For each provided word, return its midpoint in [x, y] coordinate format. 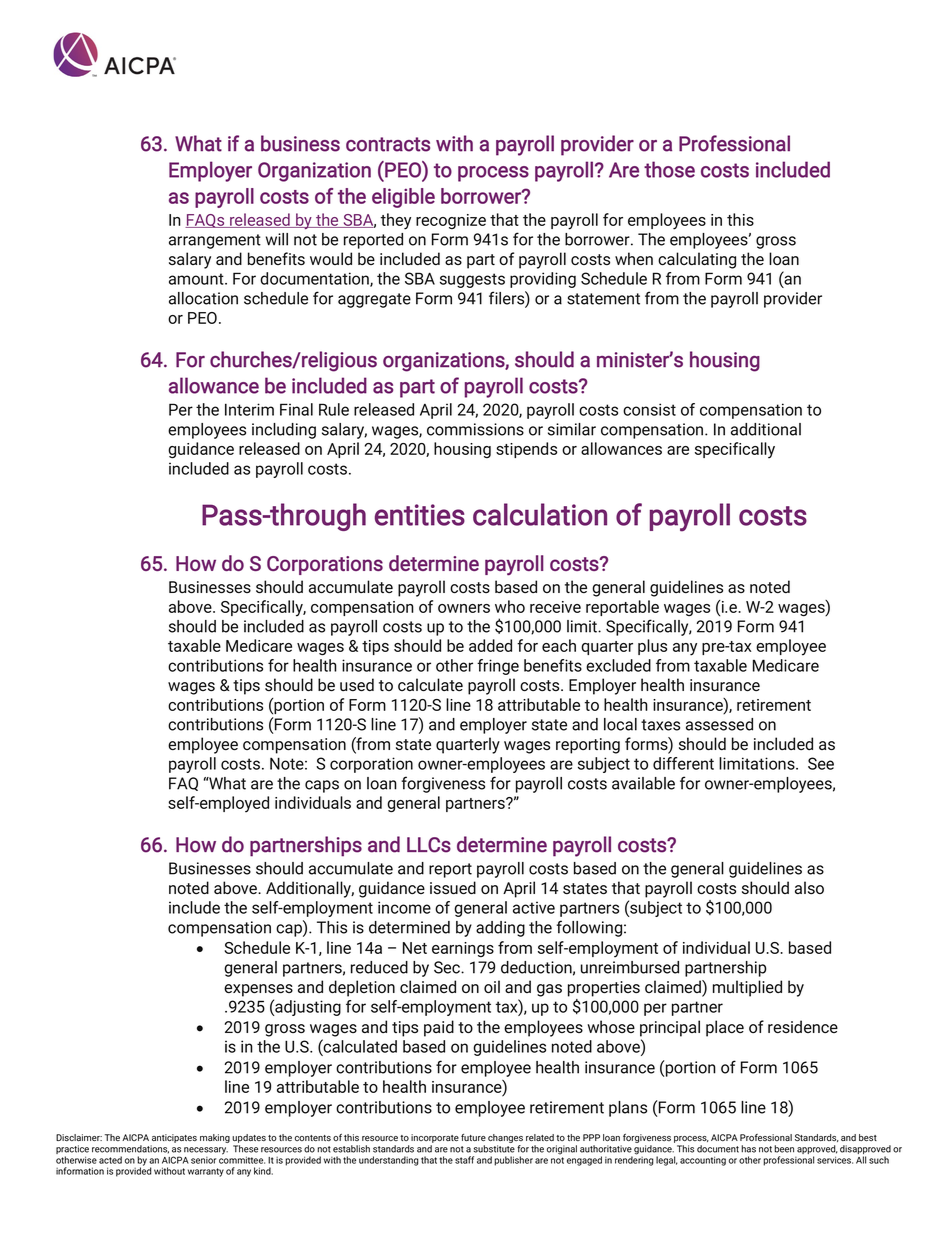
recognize [451, 221]
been [784, 1149]
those [669, 169]
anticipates [174, 1138]
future [473, 1137]
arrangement [215, 241]
